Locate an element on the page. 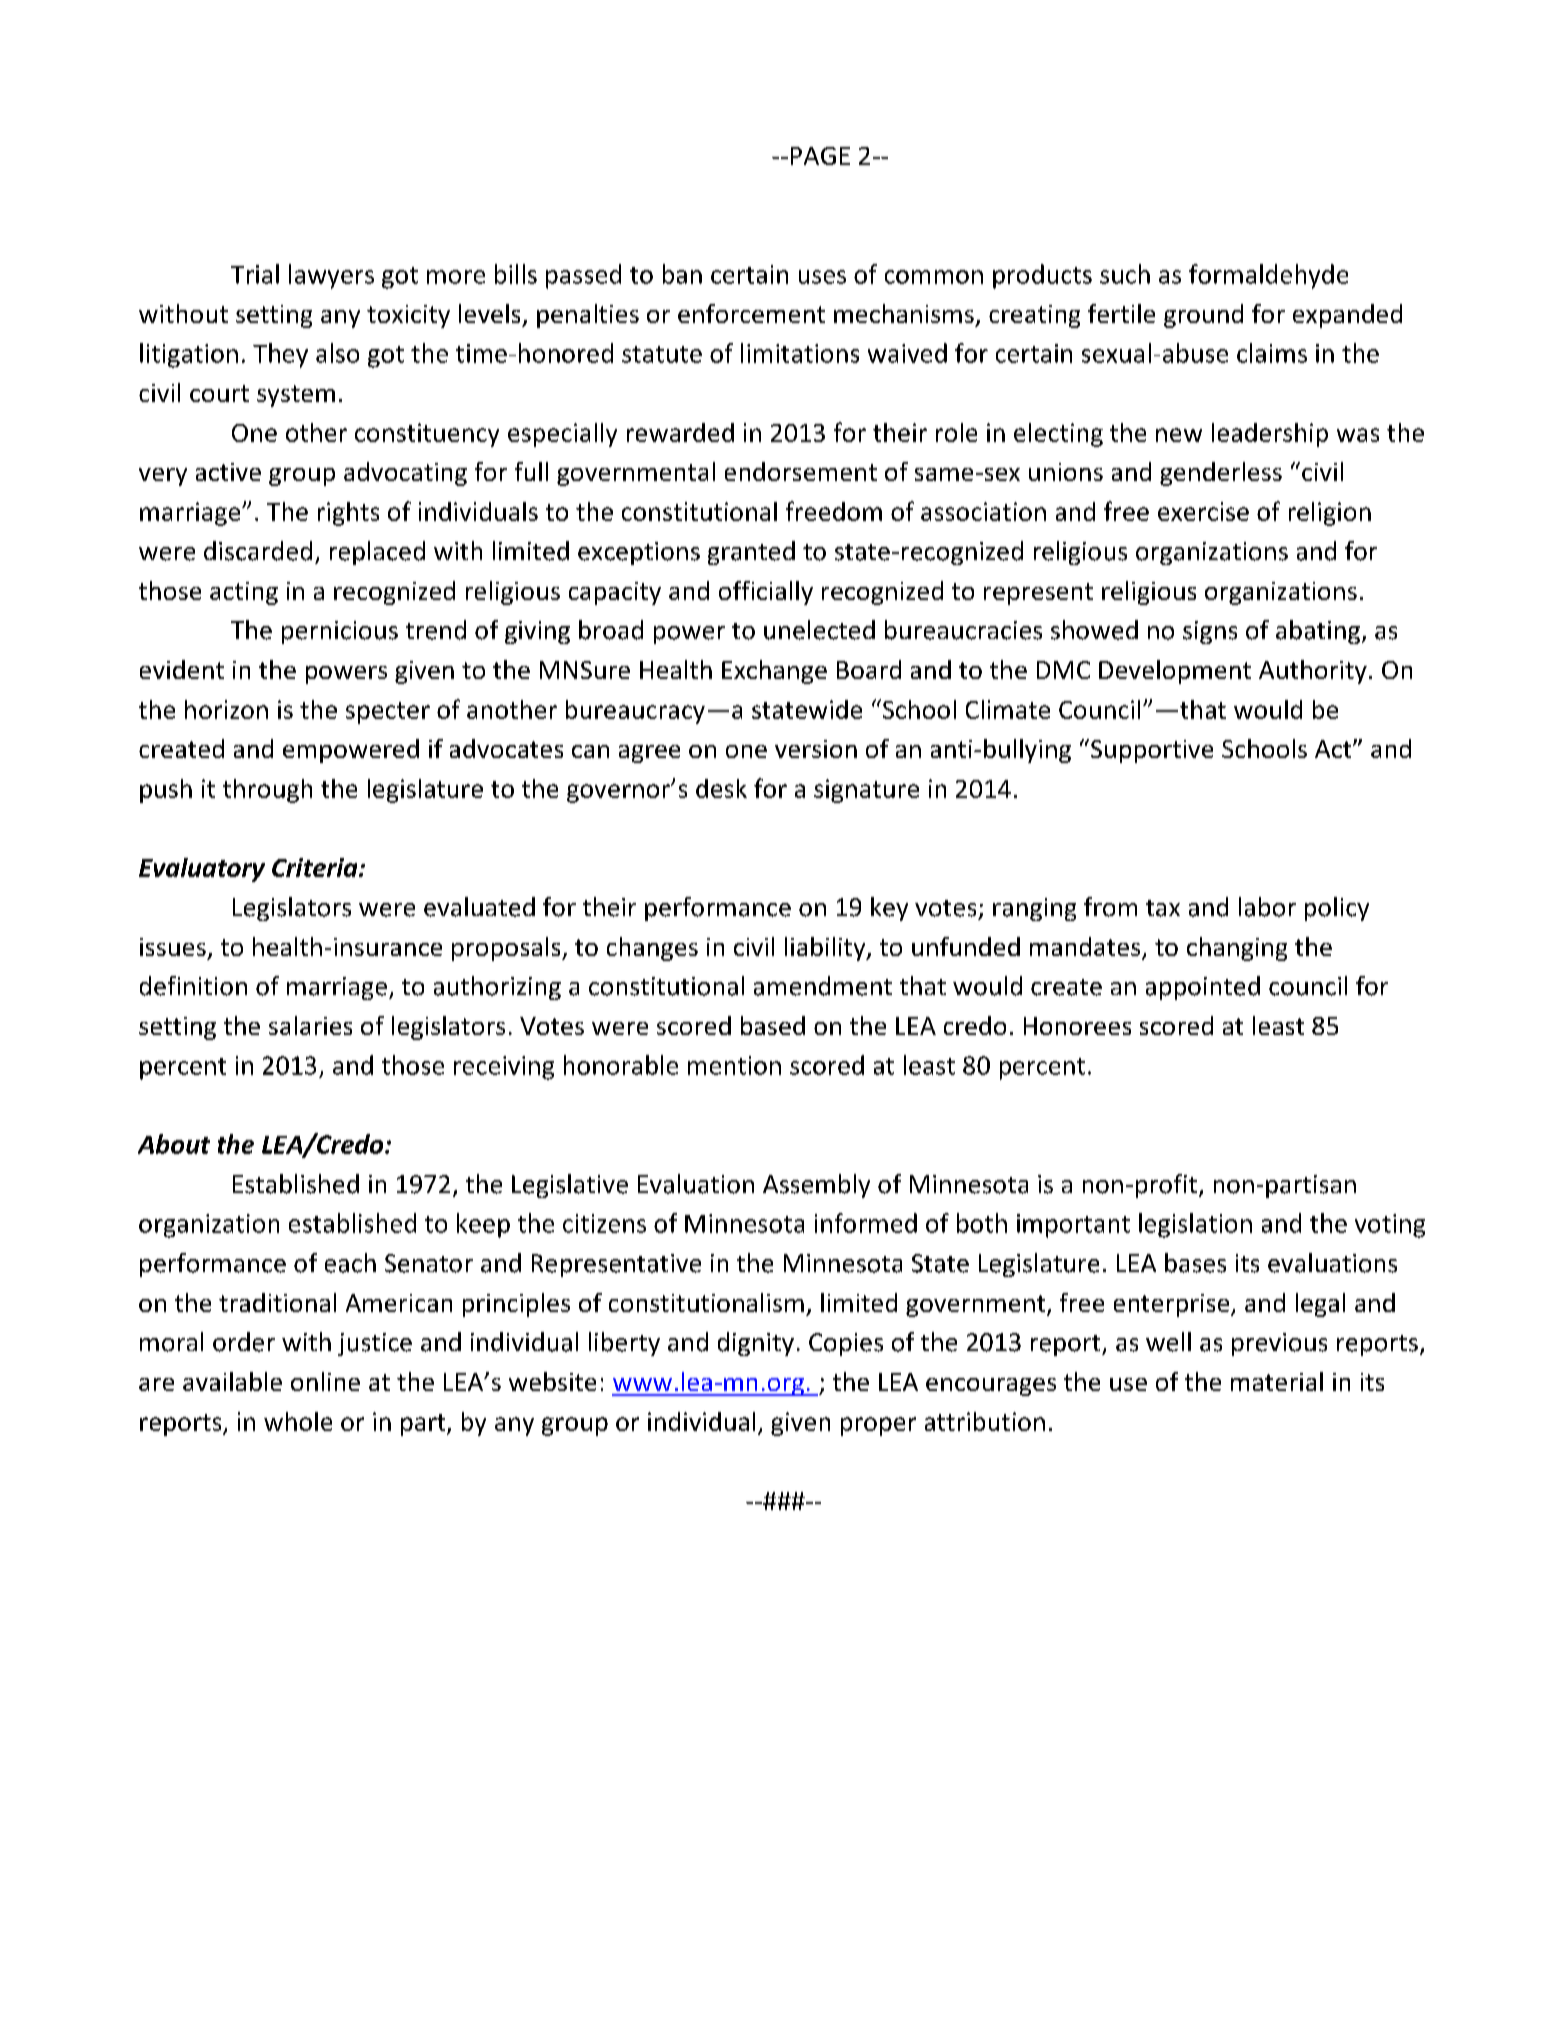  through is located at coordinates (267, 791).
